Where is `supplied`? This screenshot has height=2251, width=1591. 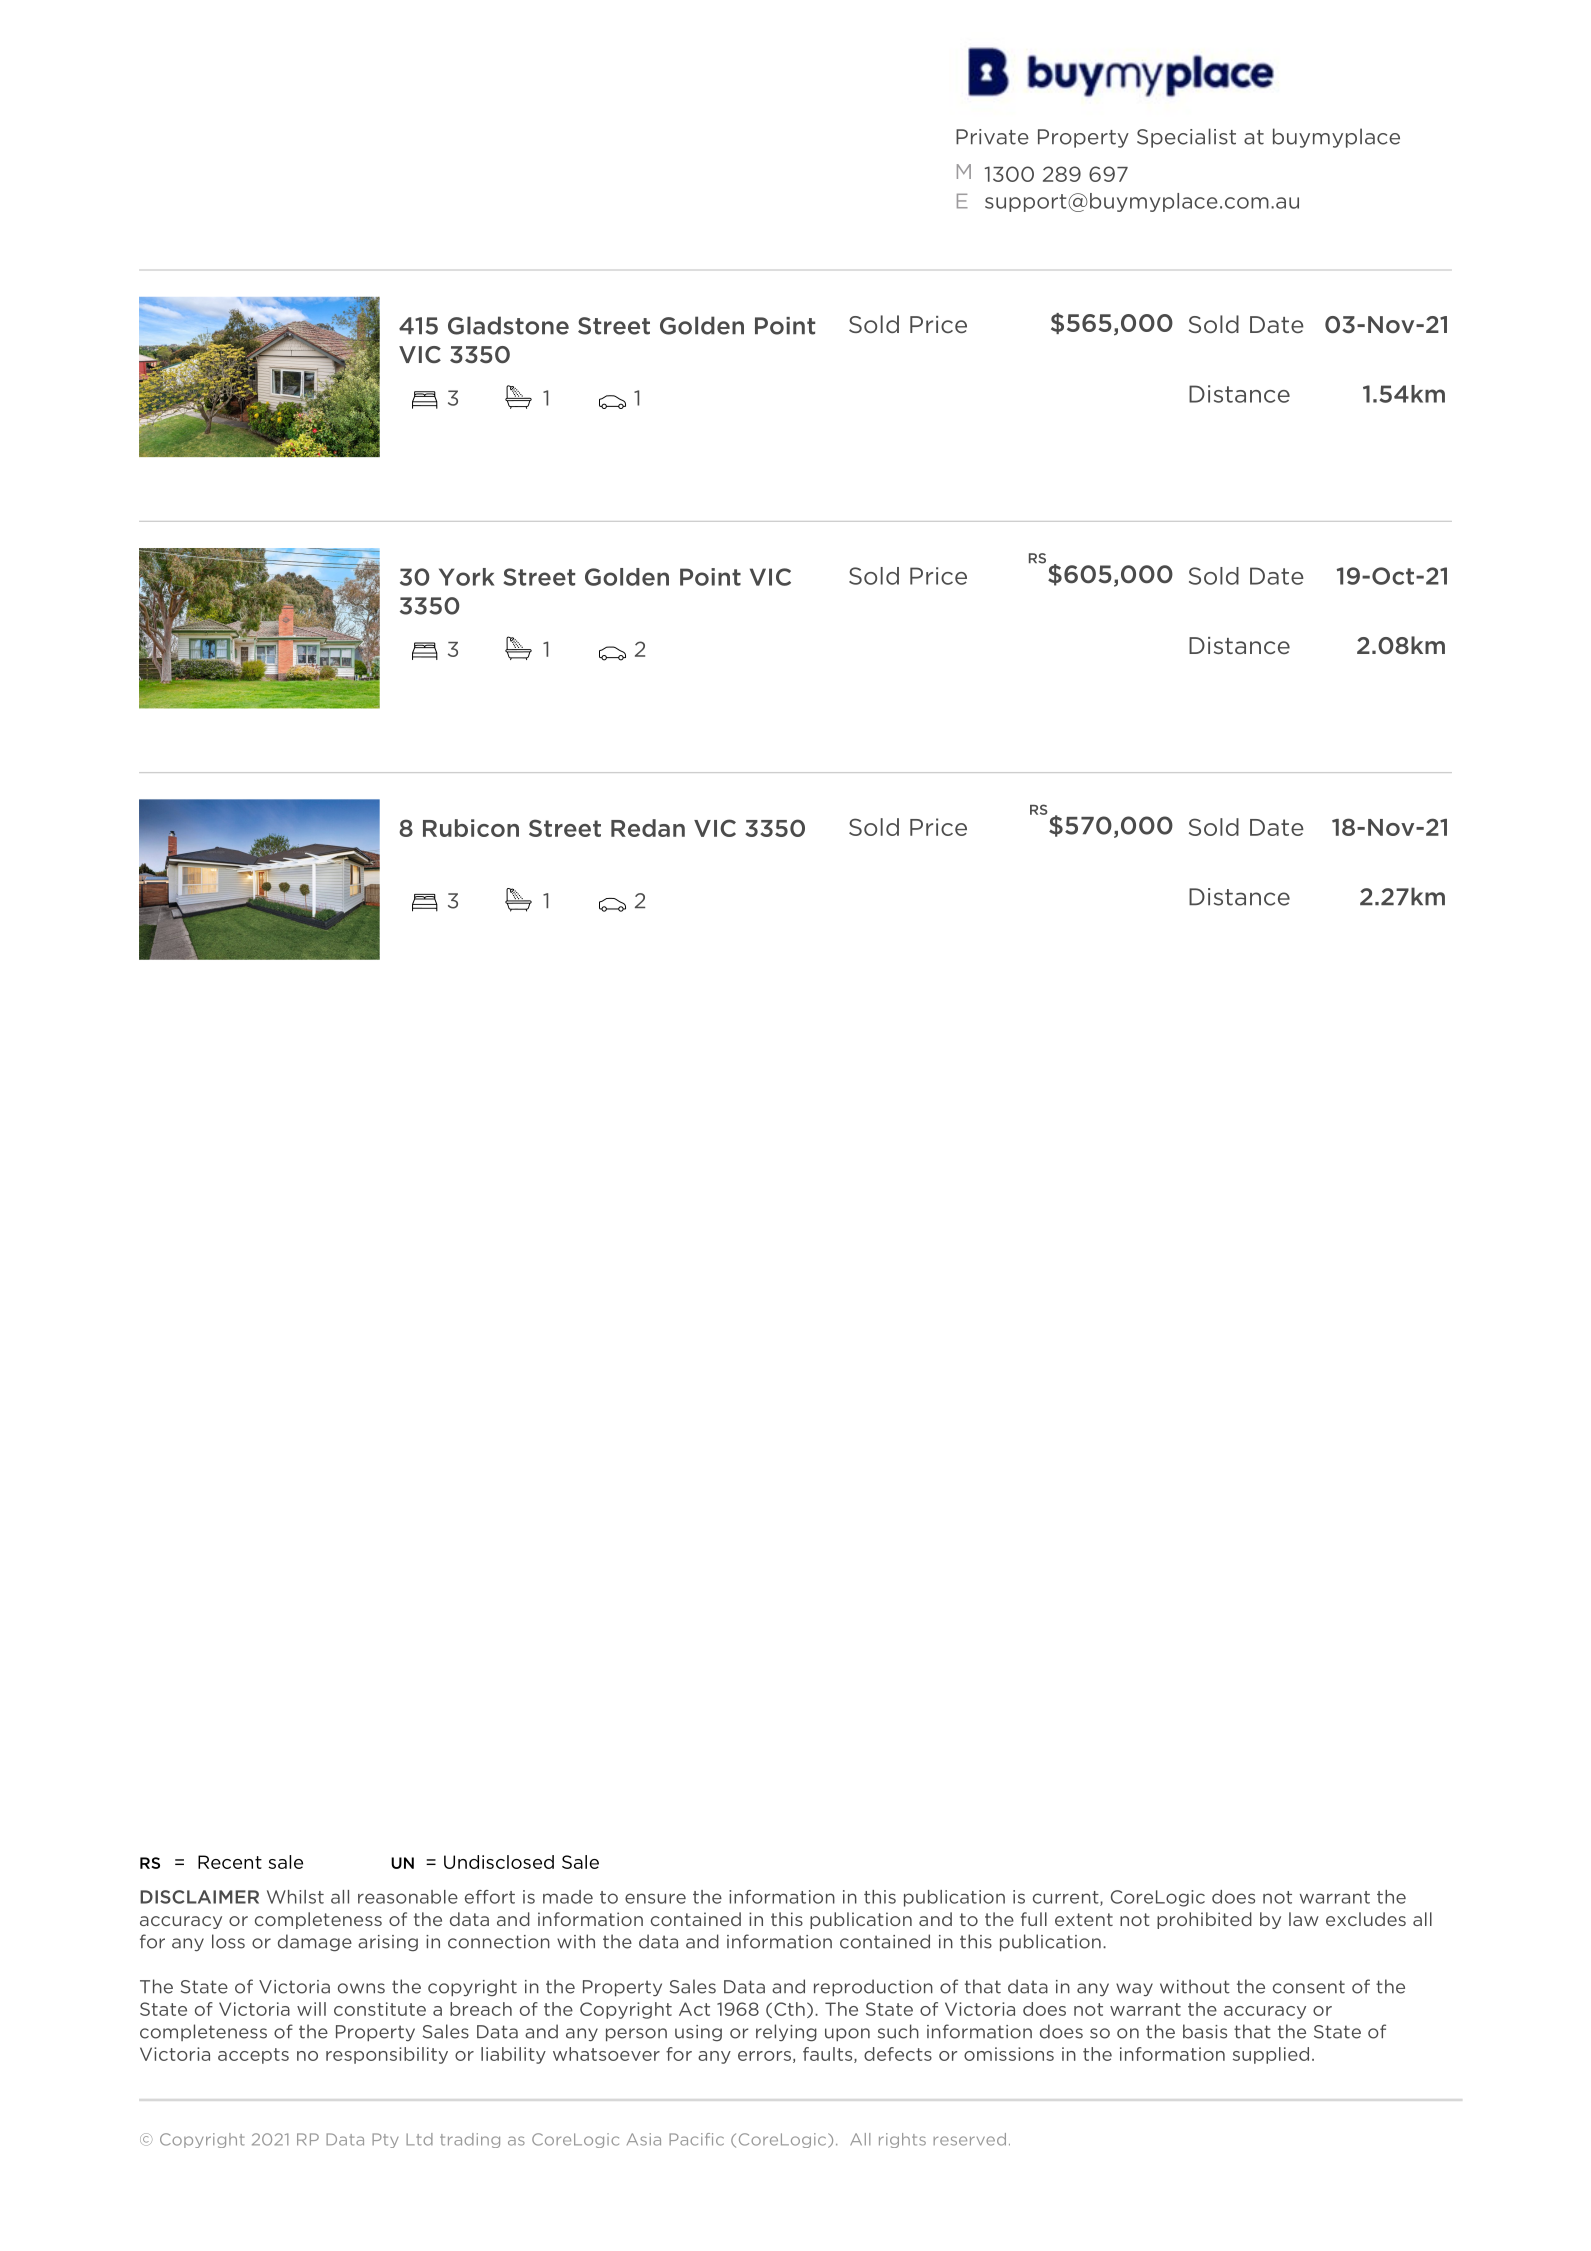 supplied is located at coordinates (1271, 2055).
